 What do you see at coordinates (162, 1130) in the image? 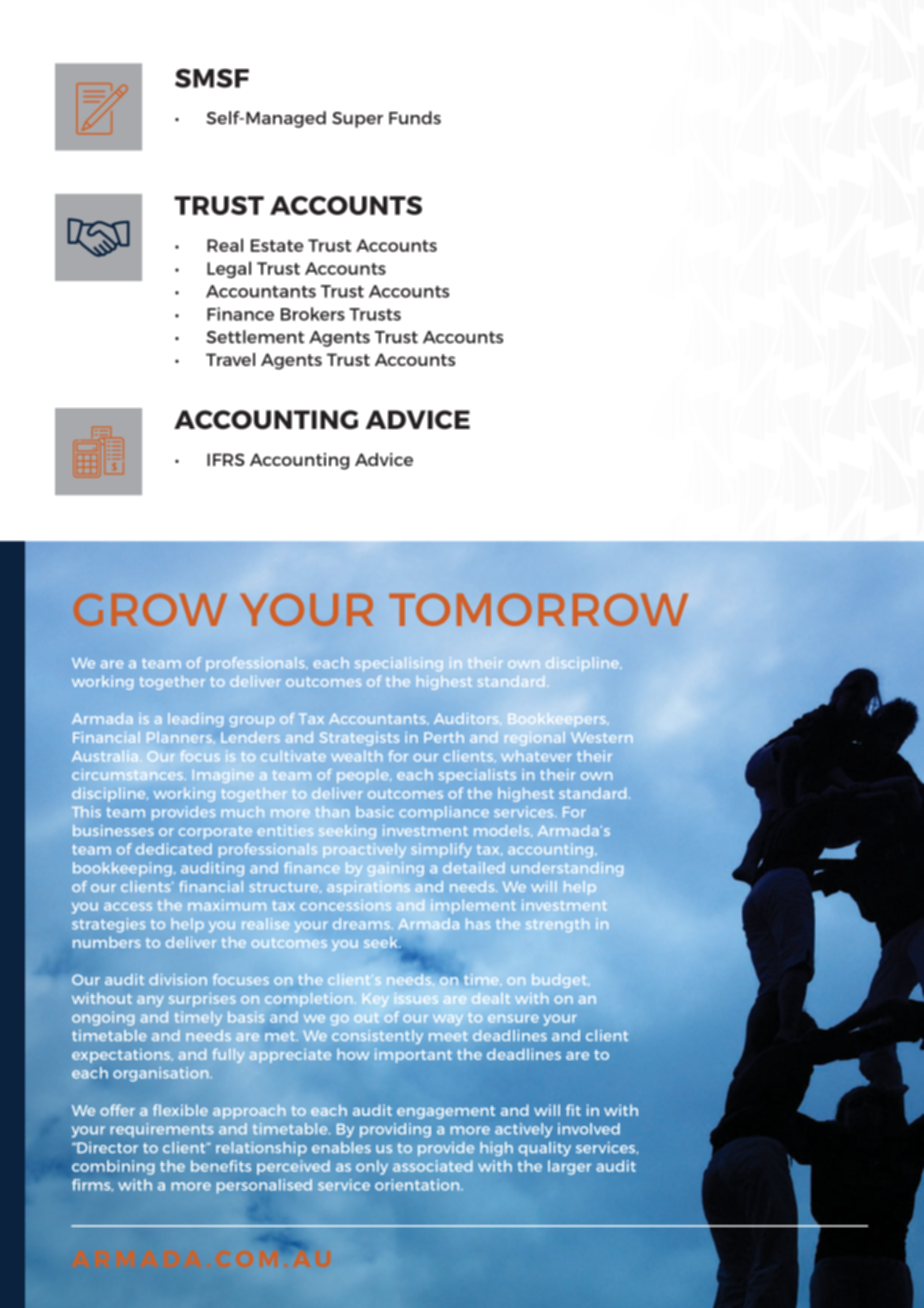
I see `requirements` at bounding box center [162, 1130].
